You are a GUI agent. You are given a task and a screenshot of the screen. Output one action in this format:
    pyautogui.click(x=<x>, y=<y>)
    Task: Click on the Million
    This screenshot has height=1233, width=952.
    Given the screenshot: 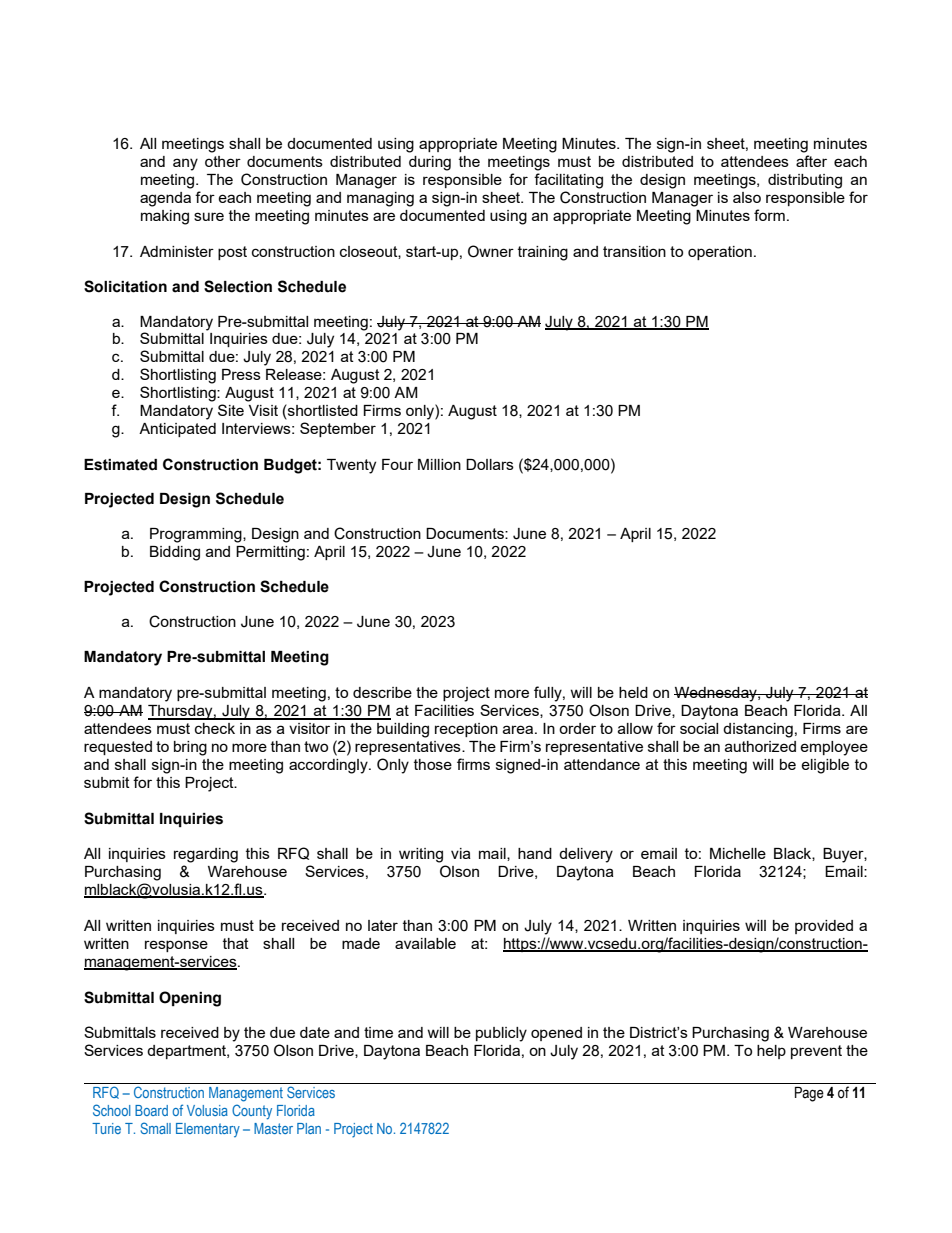 What is the action you would take?
    pyautogui.click(x=439, y=464)
